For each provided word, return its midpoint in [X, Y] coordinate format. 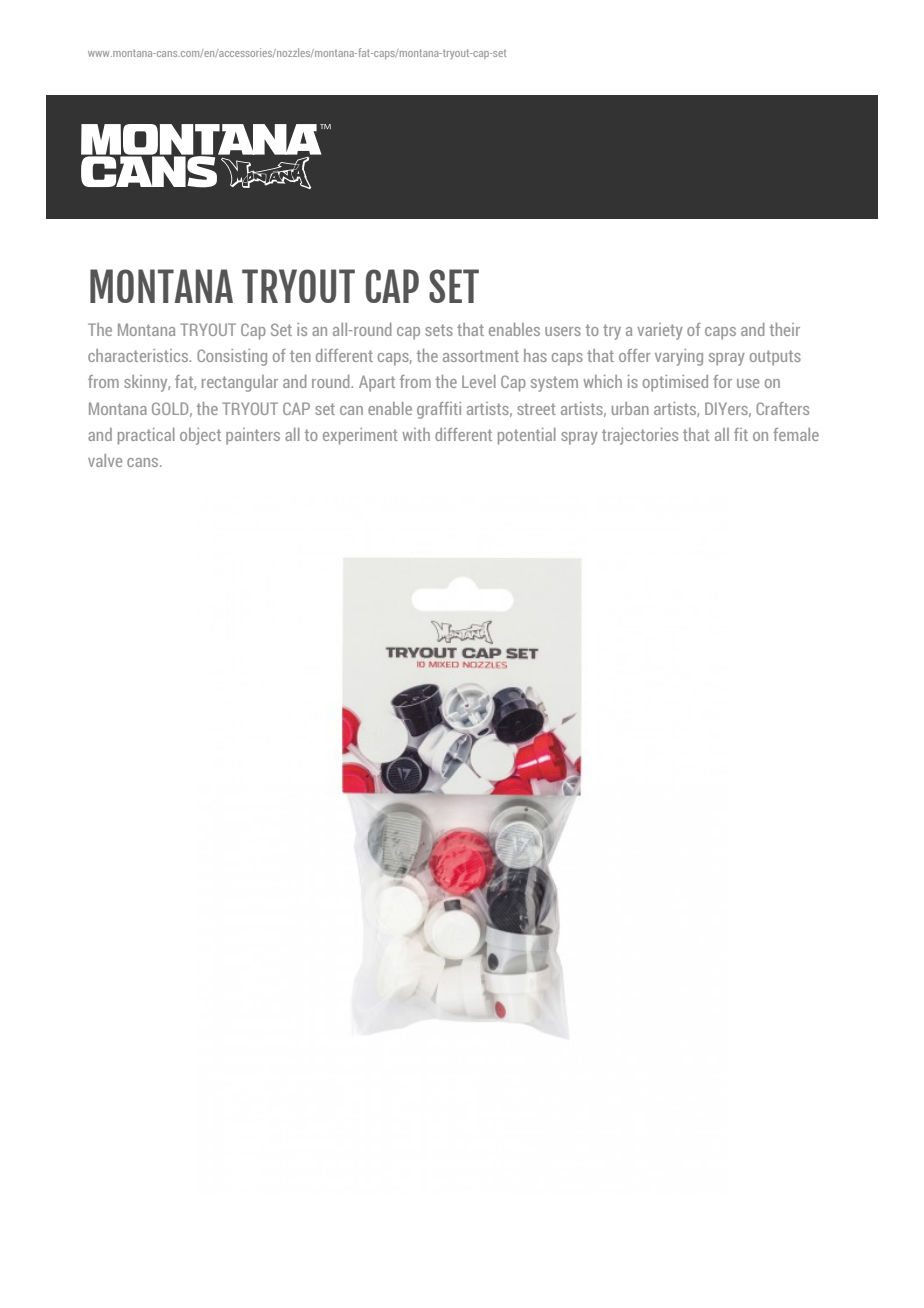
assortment [481, 356]
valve [105, 460]
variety [660, 331]
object [200, 436]
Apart [377, 383]
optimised [675, 383]
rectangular [240, 383]
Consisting [232, 357]
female [796, 434]
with [416, 434]
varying [679, 357]
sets [439, 330]
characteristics [139, 355]
